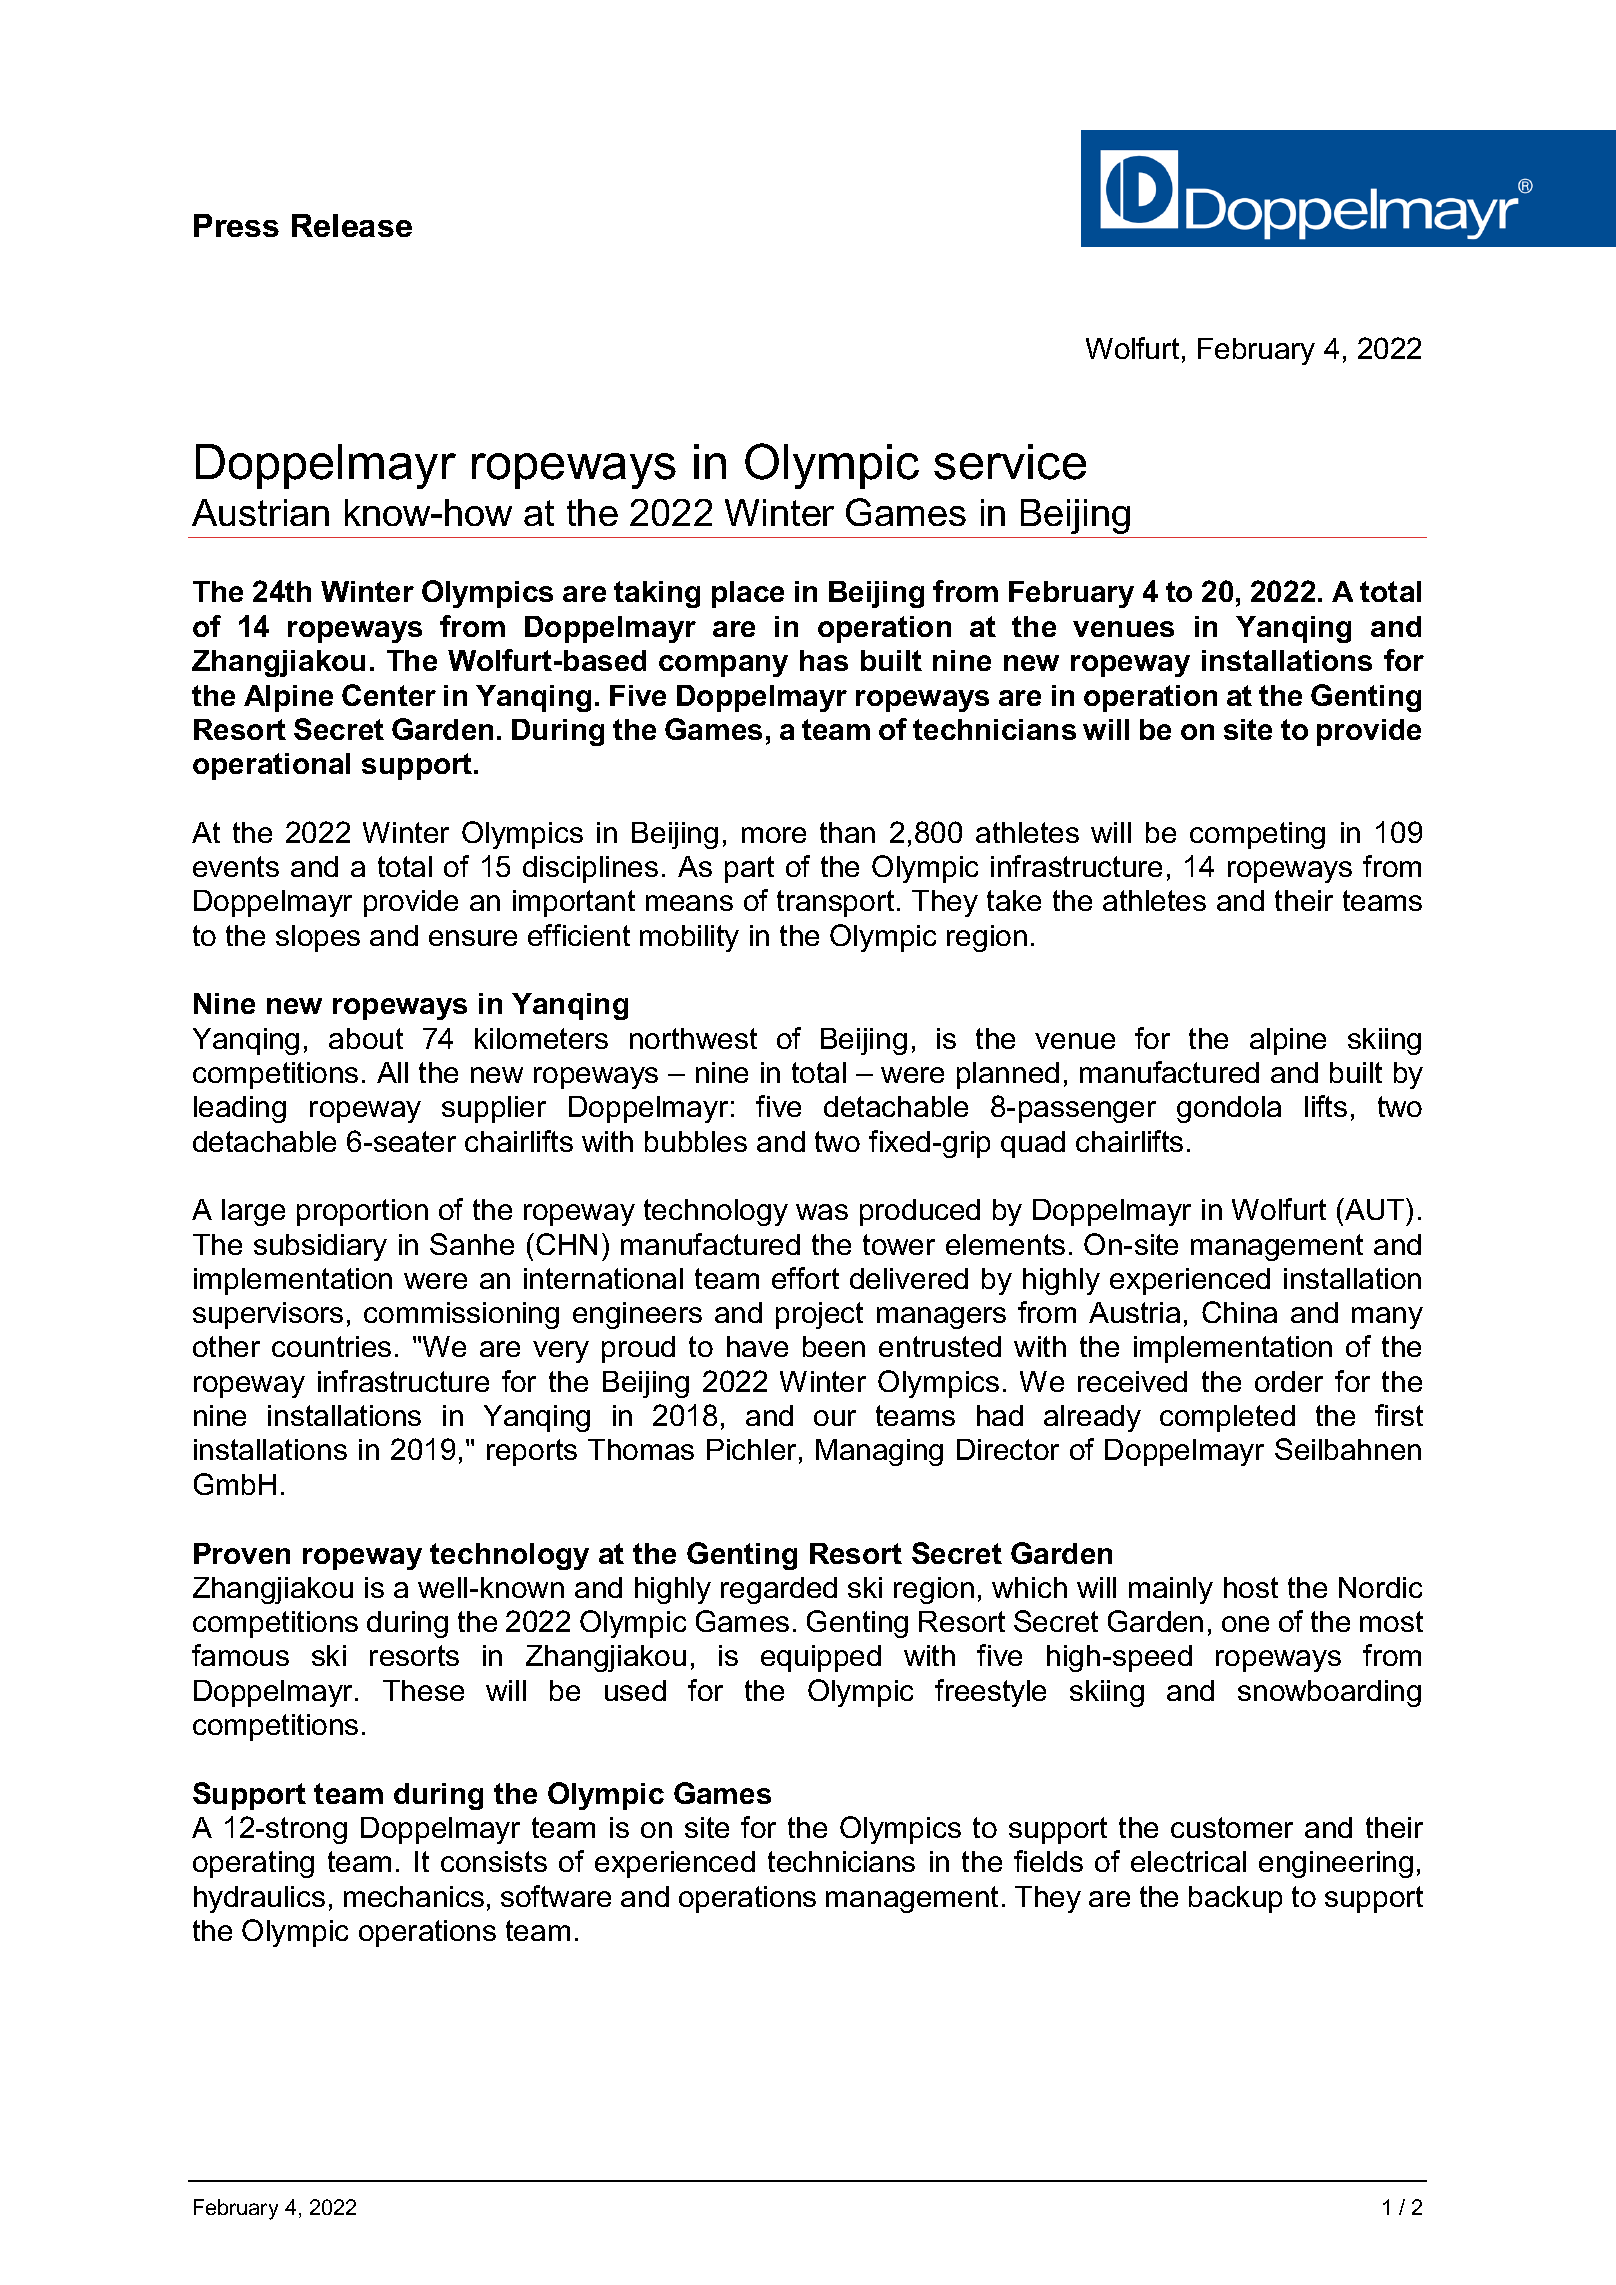 This screenshot has height=2285, width=1616. Describe the element at coordinates (835, 903) in the screenshot. I see `transport` at that location.
